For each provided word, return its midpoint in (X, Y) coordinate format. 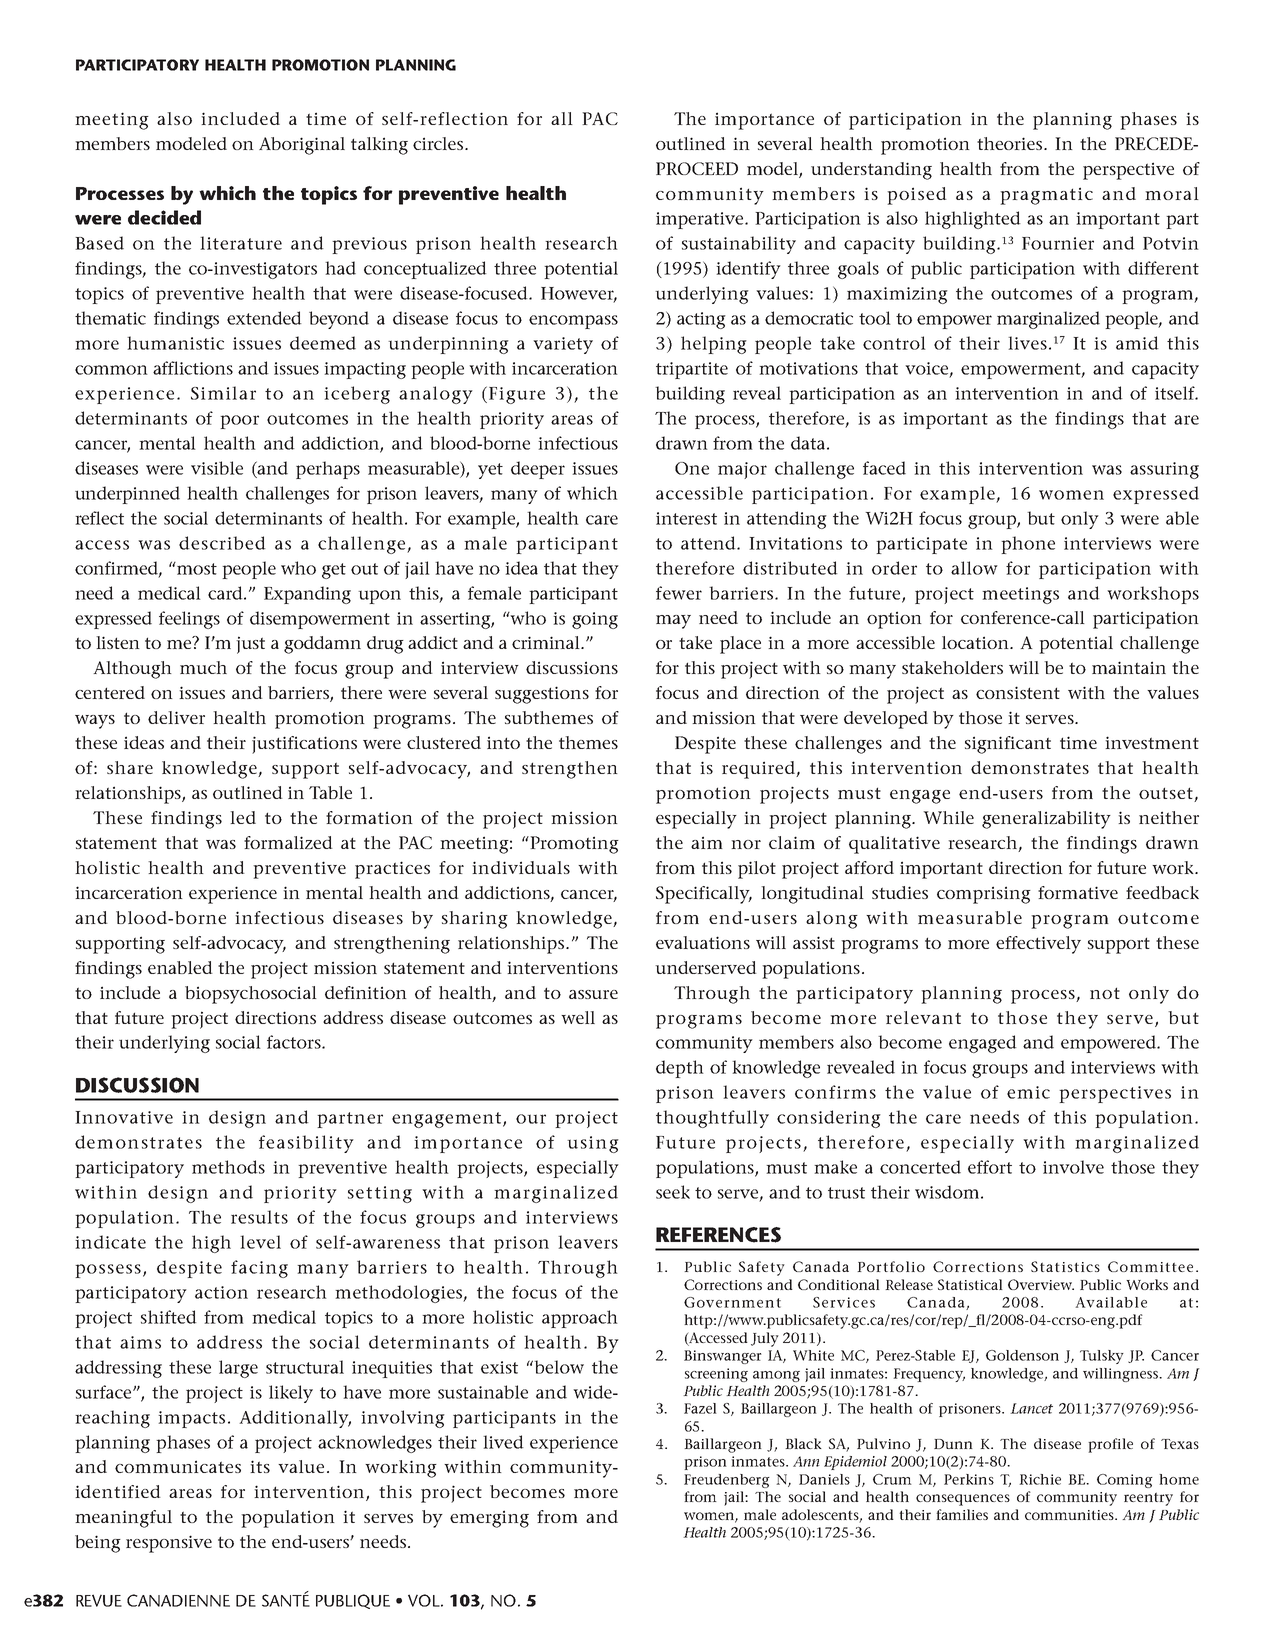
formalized (288, 842)
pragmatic (1046, 196)
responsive (169, 1544)
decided (164, 217)
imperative (701, 220)
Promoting (573, 845)
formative (1078, 892)
